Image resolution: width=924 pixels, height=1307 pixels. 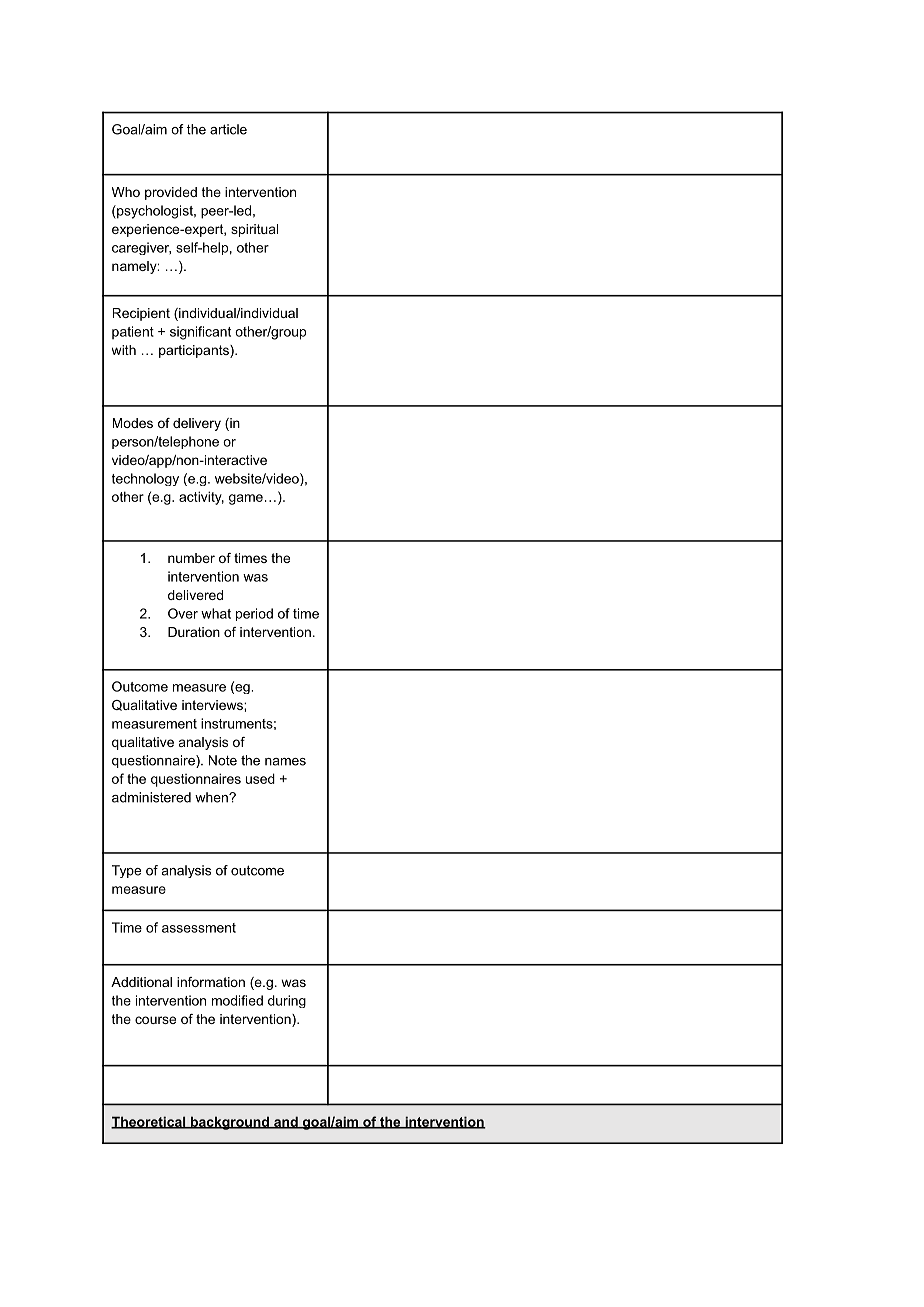 I want to click on Theoretical, so click(x=149, y=1122).
